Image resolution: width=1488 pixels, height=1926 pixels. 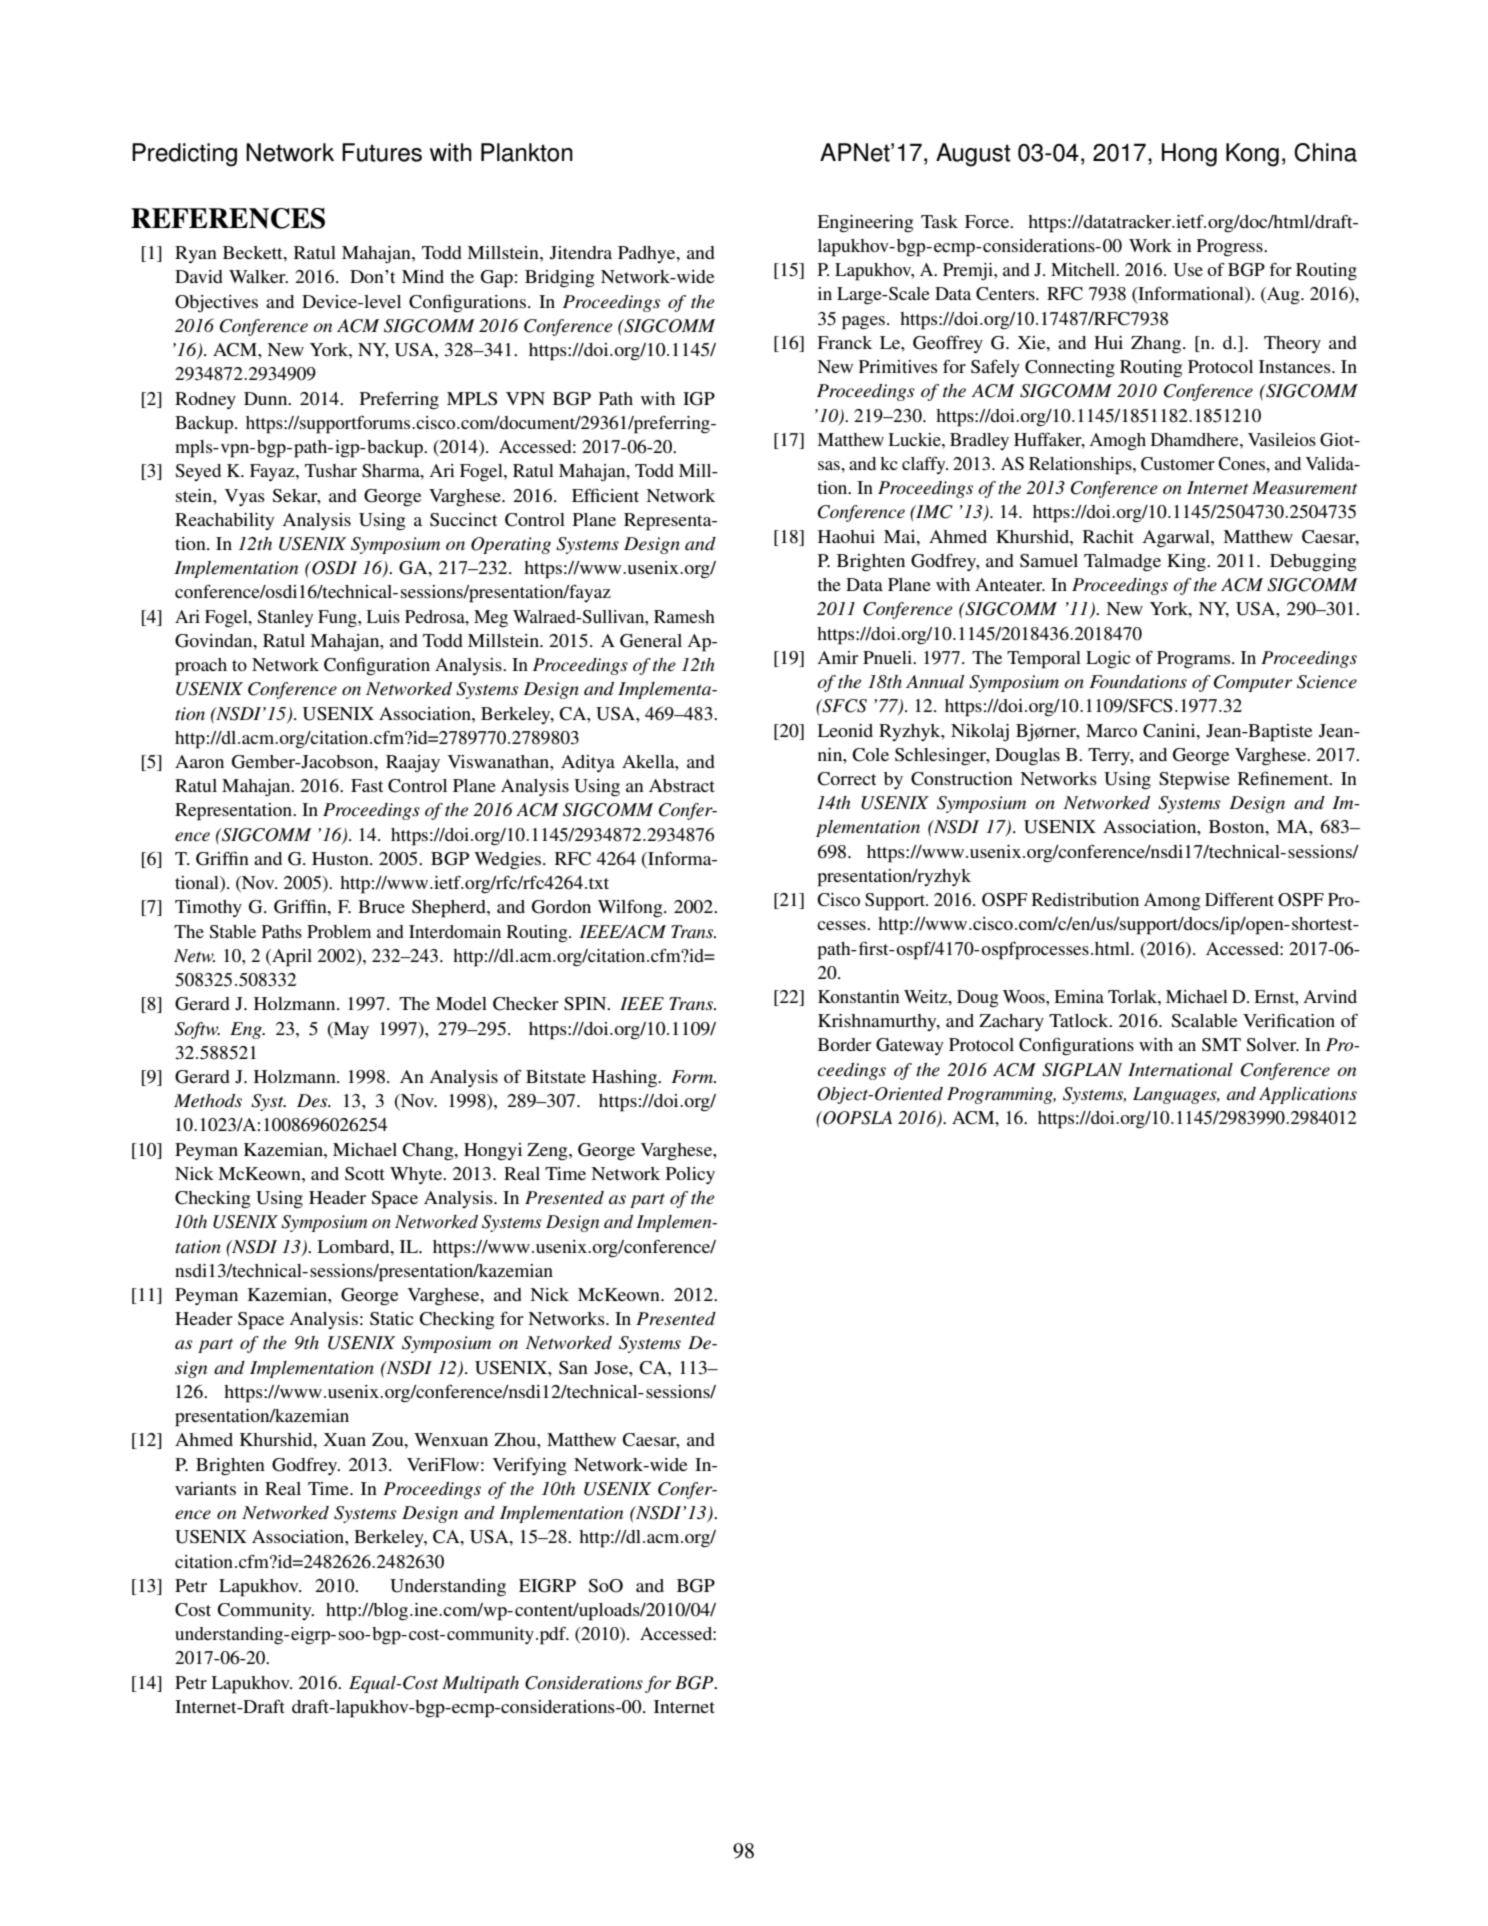 I want to click on San, so click(x=573, y=1368).
